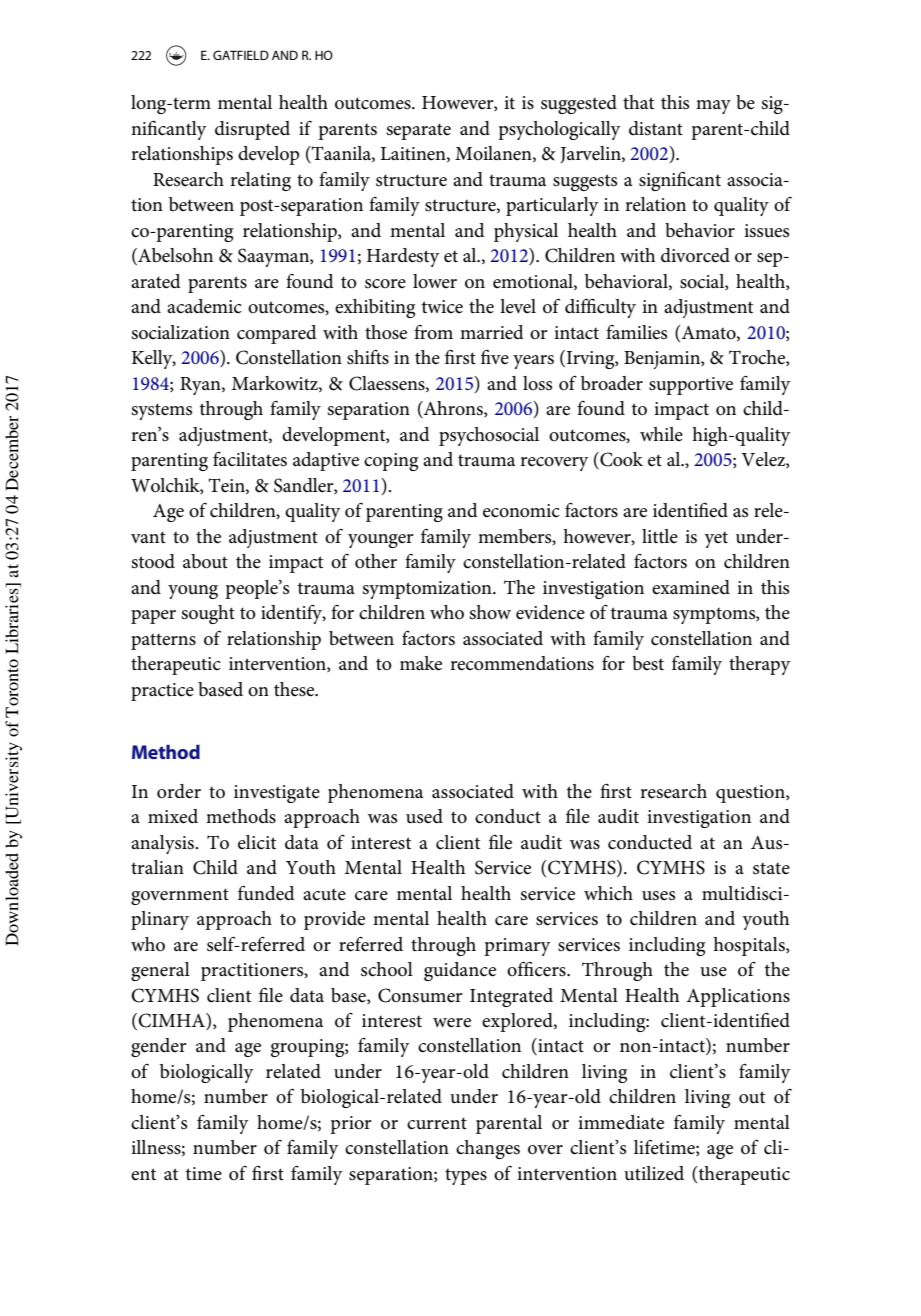 This image has height=1316, width=921. I want to click on show, so click(490, 612).
